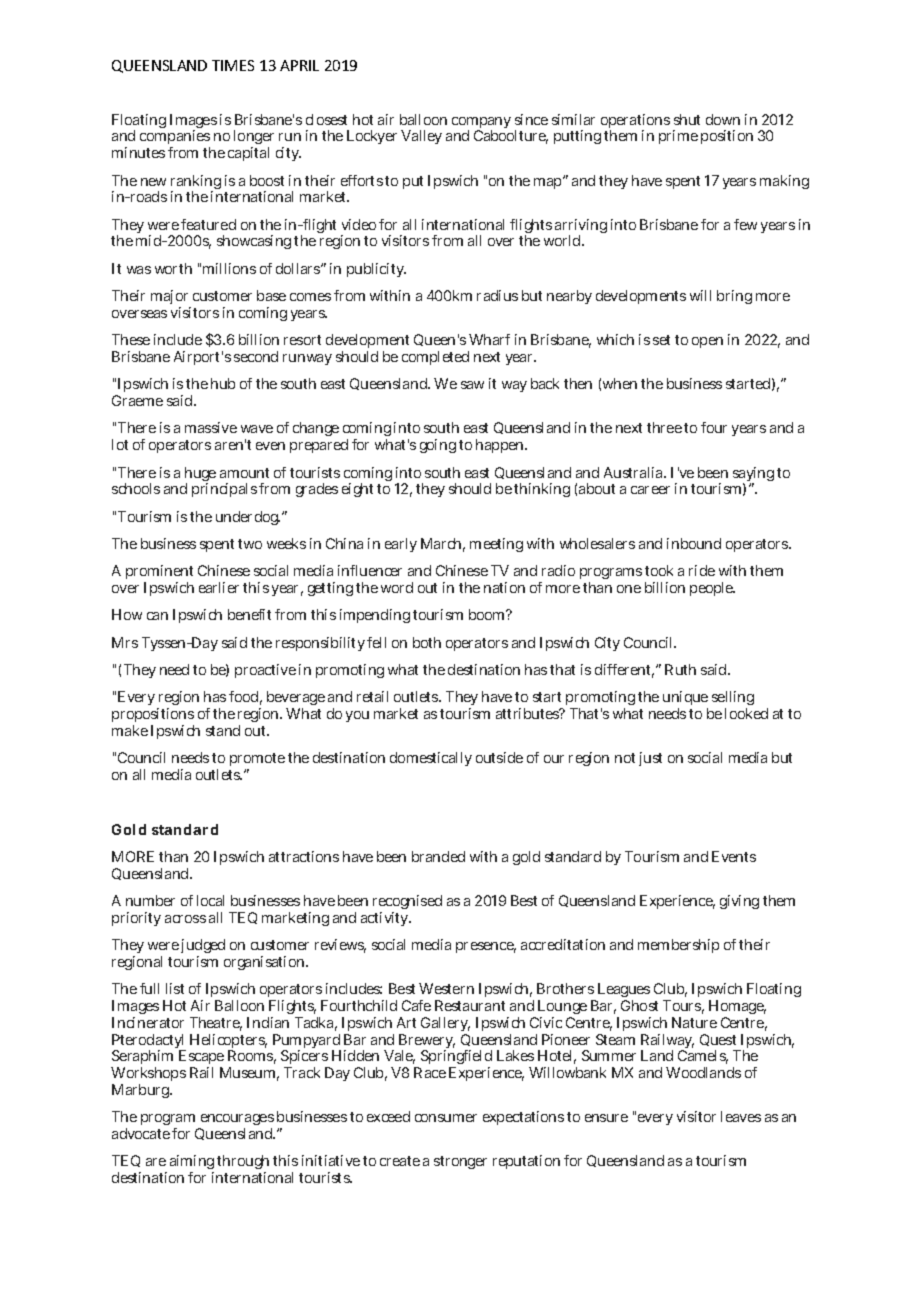 This screenshot has width=924, height=1308. Describe the element at coordinates (438, 446) in the screenshot. I see `going` at that location.
